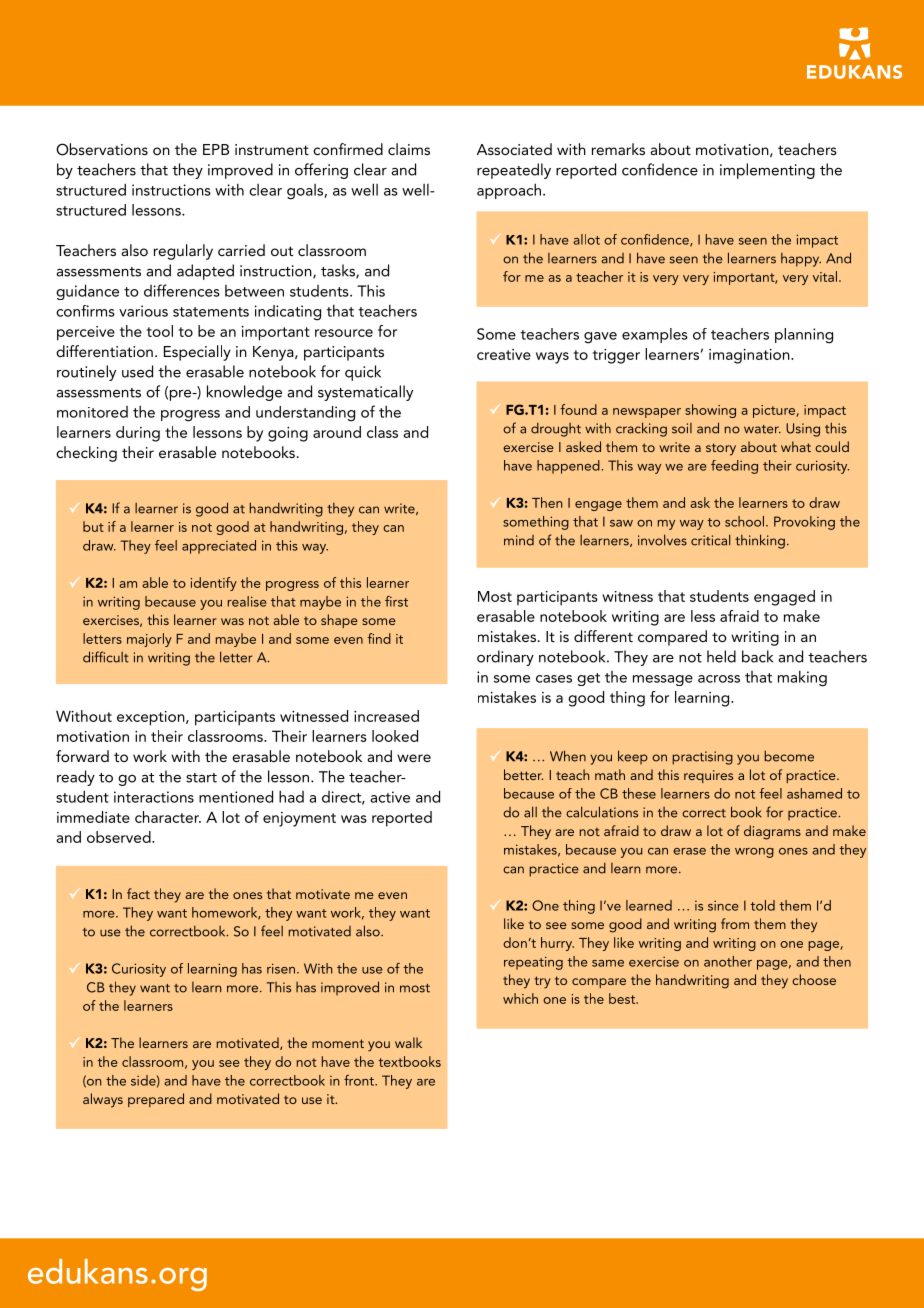 The height and width of the page is (1308, 924). Describe the element at coordinates (149, 640) in the page. I see `majorly` at that location.
